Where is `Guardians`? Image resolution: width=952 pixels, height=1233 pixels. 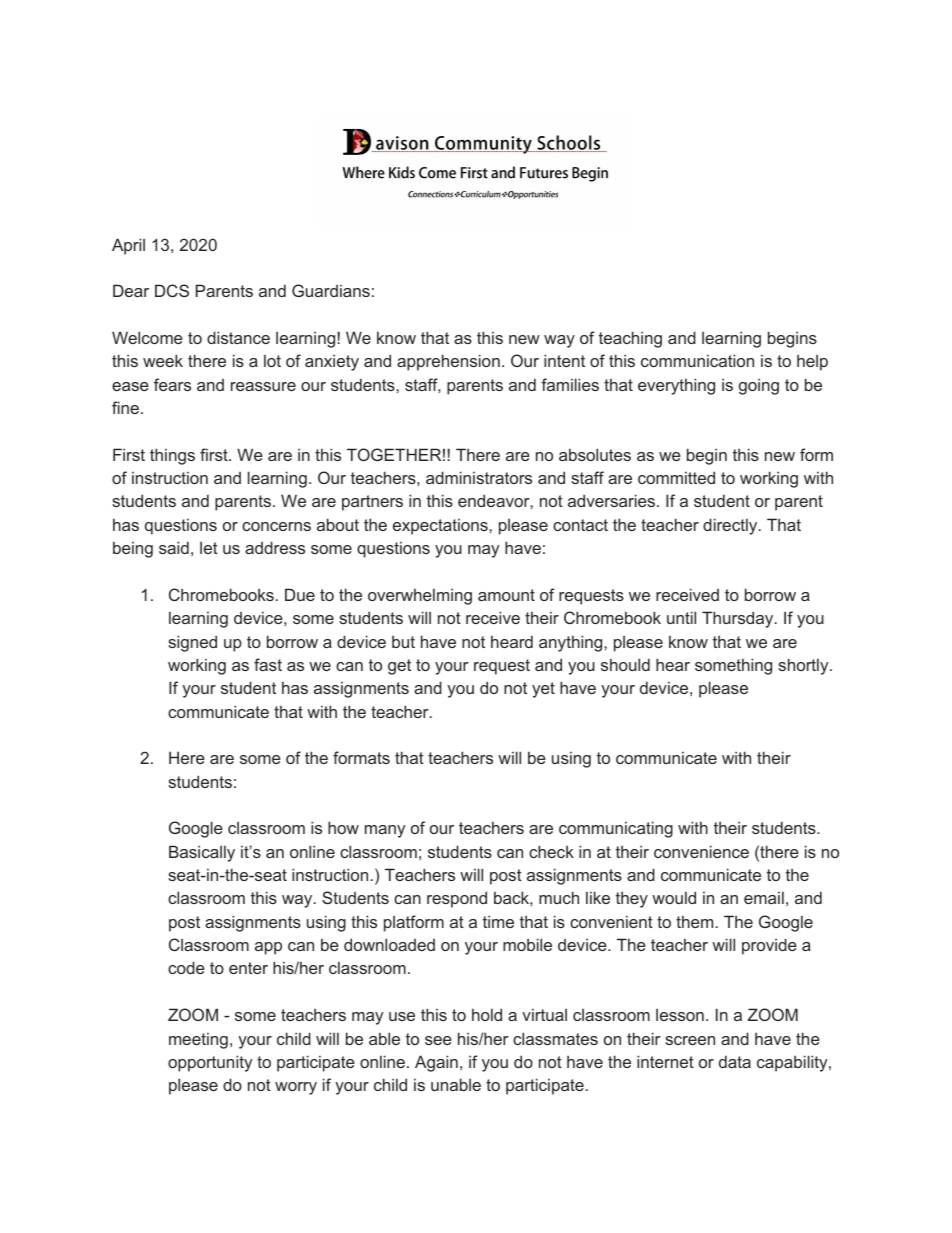
Guardians is located at coordinates (331, 290).
